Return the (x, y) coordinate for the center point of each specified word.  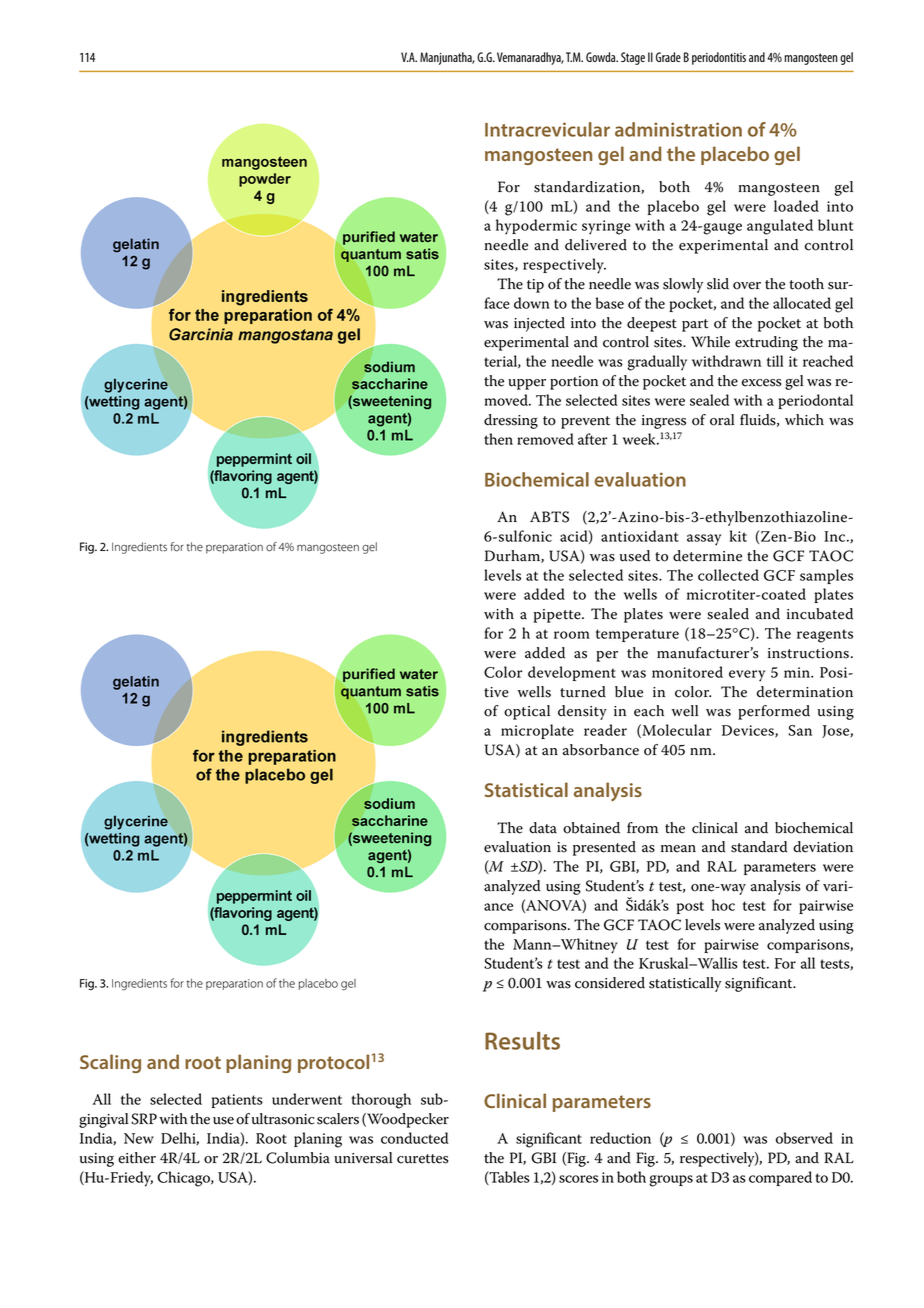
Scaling (110, 1063)
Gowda (602, 57)
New (139, 1138)
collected (728, 575)
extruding (766, 343)
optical (527, 712)
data (543, 828)
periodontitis (719, 58)
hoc (723, 905)
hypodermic (536, 227)
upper (527, 384)
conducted (415, 1138)
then (498, 439)
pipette (558, 616)
